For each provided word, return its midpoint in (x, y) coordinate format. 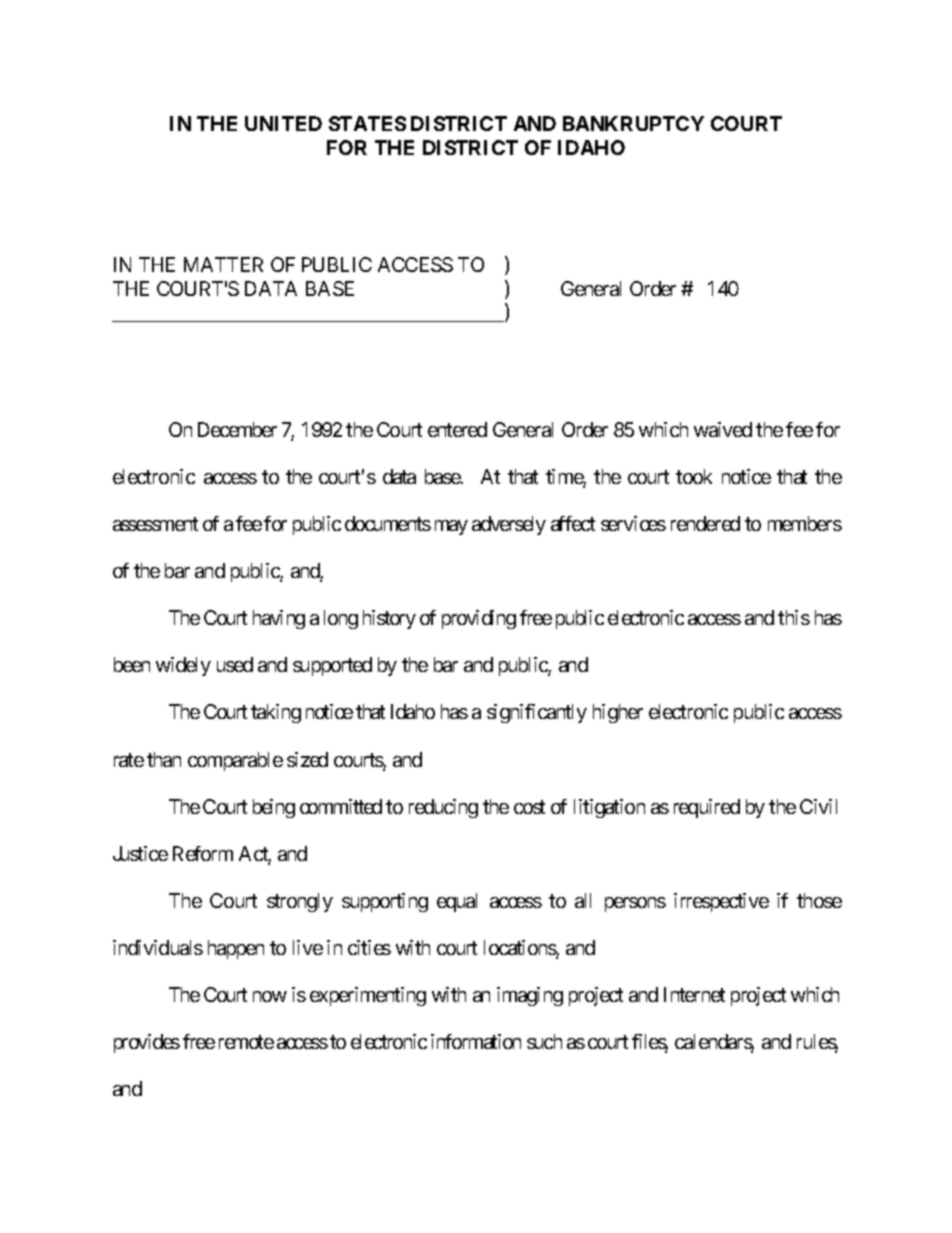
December (237, 429)
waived (723, 429)
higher (618, 713)
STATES (367, 123)
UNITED (283, 123)
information (476, 1041)
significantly (537, 713)
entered (457, 429)
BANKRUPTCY (633, 123)
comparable (235, 761)
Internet (694, 994)
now (270, 996)
